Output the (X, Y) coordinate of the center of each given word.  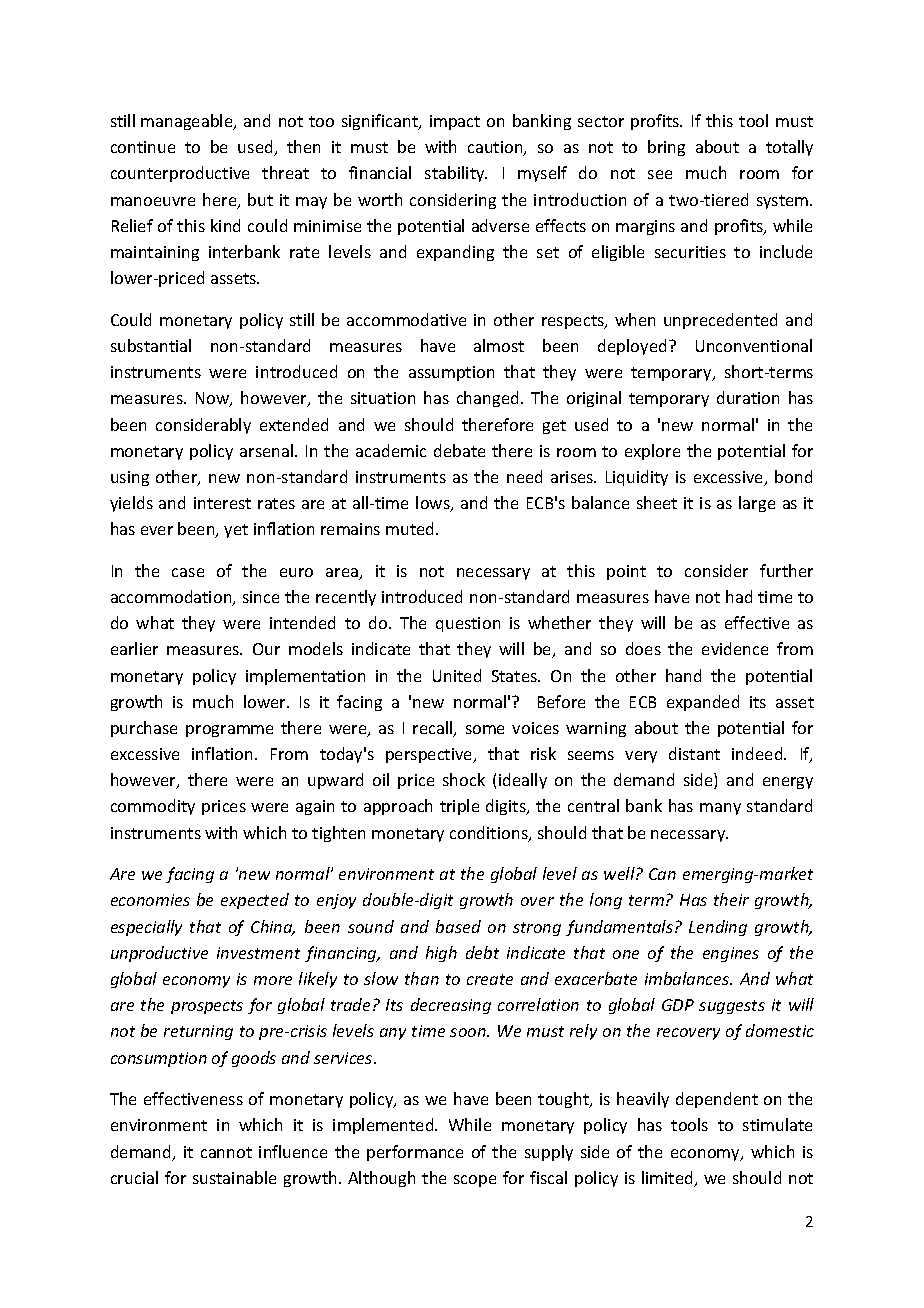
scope (475, 1181)
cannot (226, 1152)
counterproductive (180, 174)
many (720, 809)
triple (459, 807)
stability (456, 174)
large (757, 504)
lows (434, 504)
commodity (153, 807)
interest (222, 503)
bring (666, 148)
